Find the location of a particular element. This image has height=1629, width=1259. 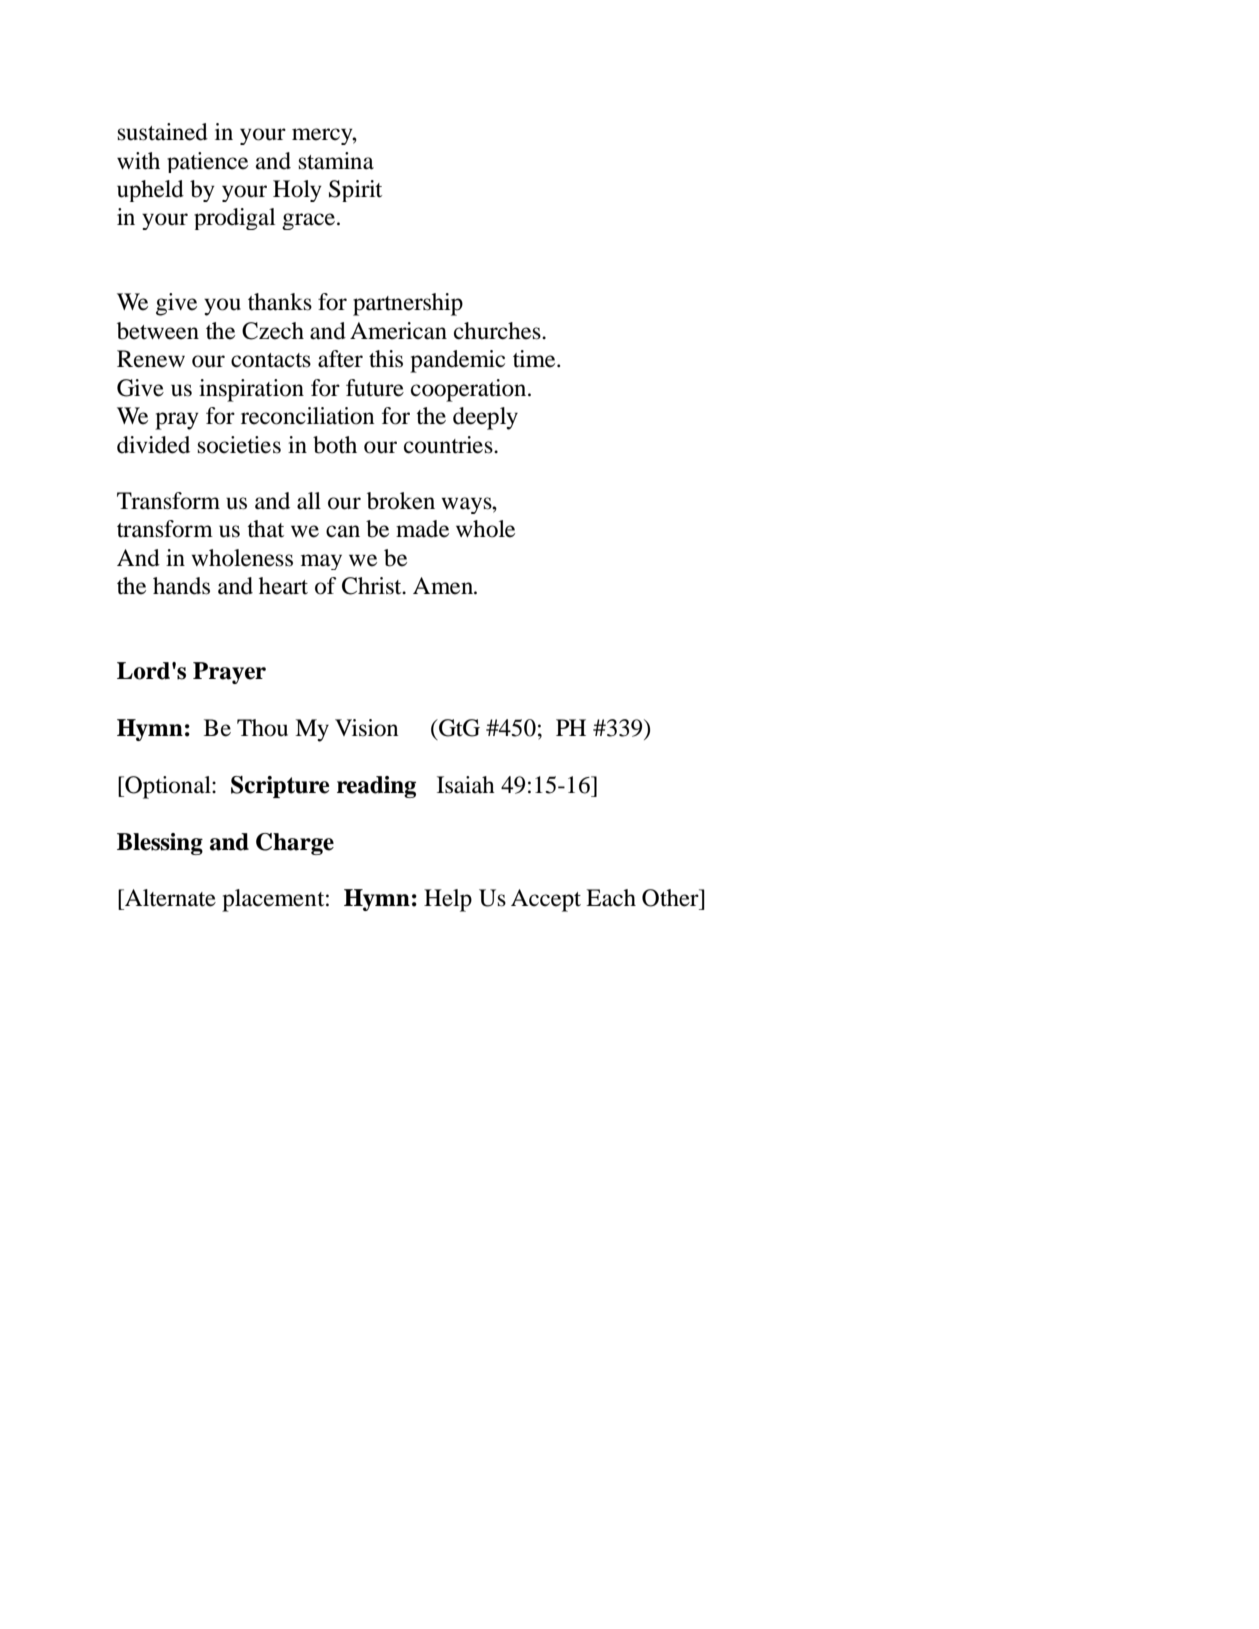

Spirit is located at coordinates (355, 191).
